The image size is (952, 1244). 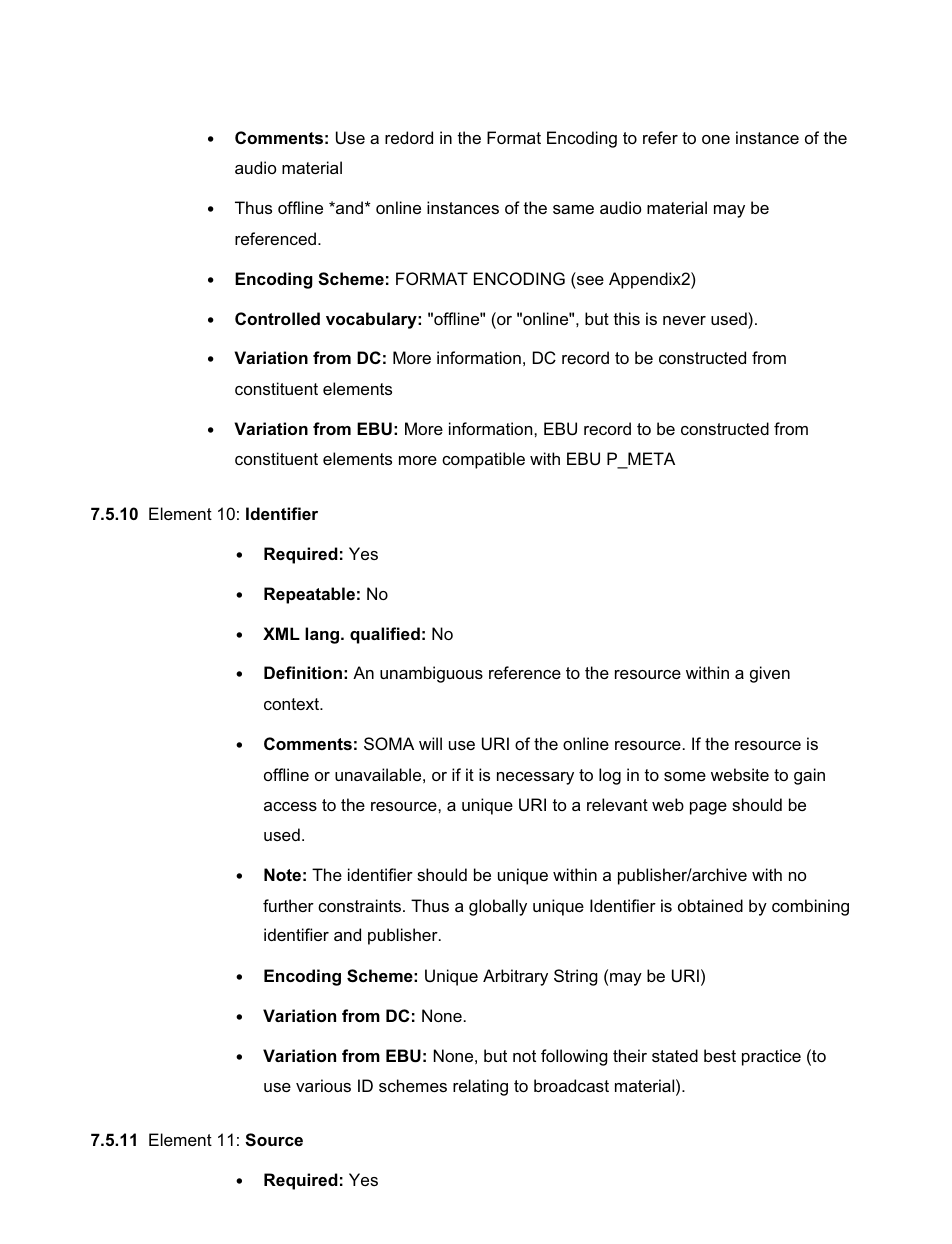 I want to click on same, so click(x=573, y=209).
